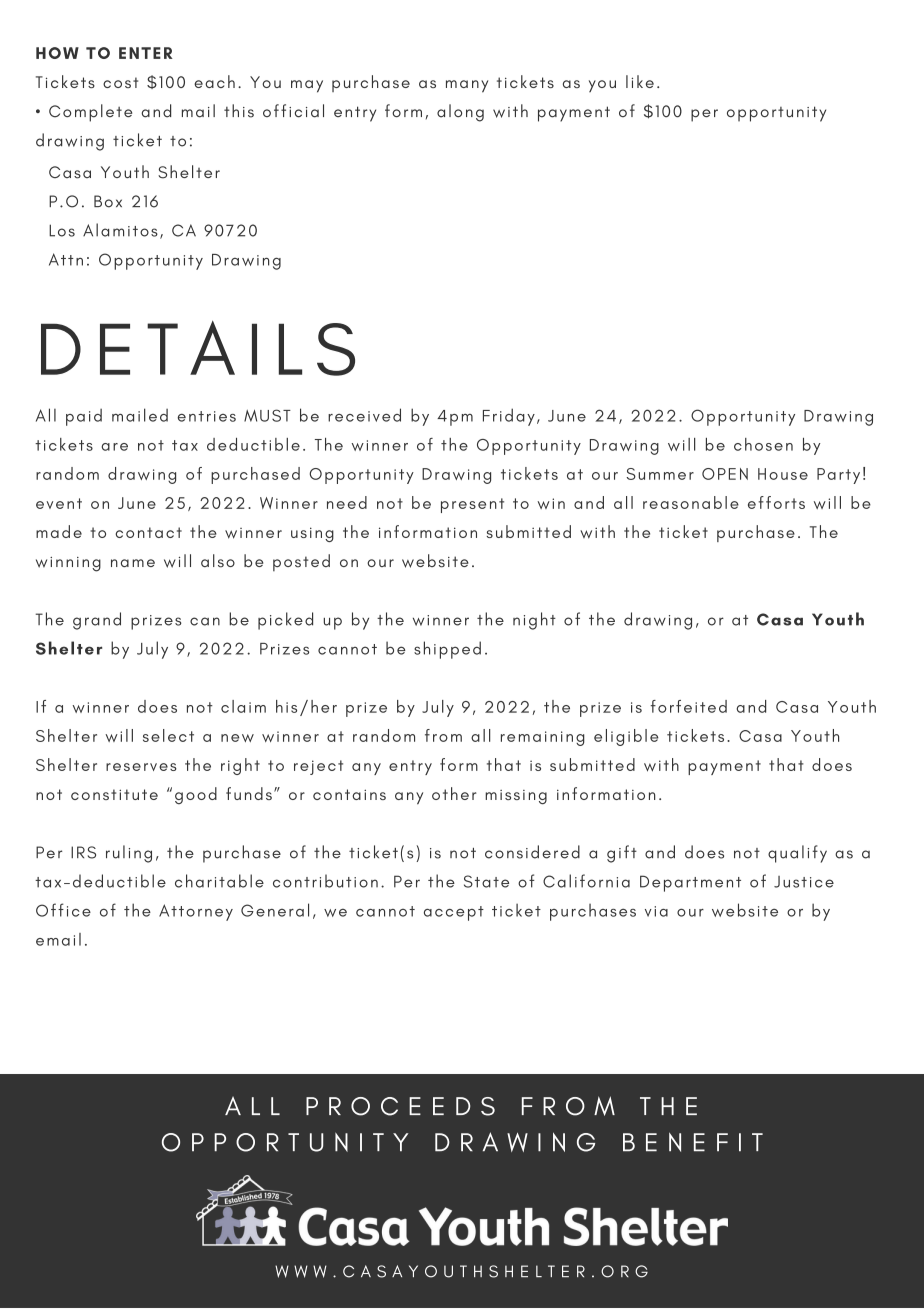  I want to click on Friday, so click(509, 417).
